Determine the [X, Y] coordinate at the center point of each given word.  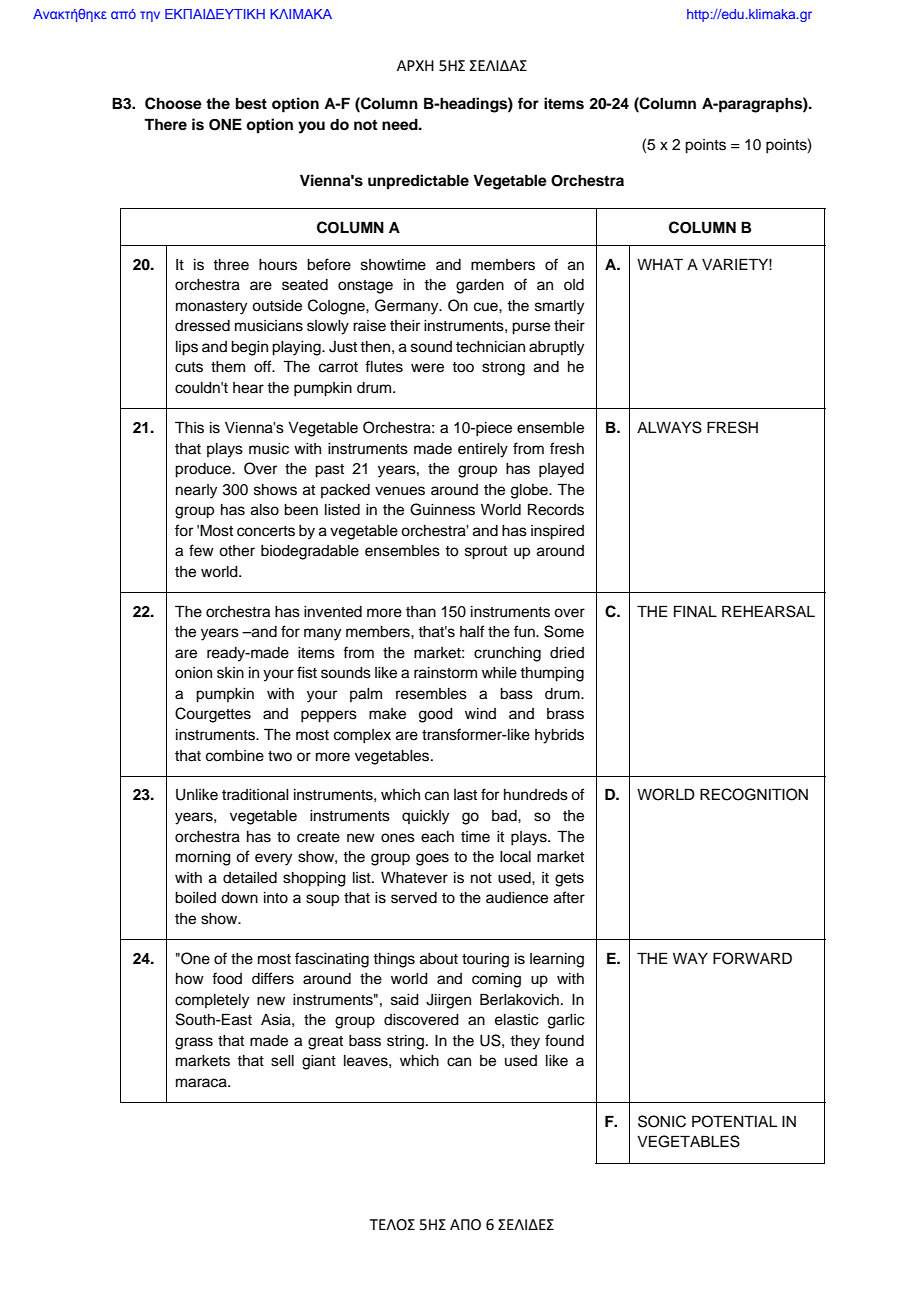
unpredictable [418, 182]
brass [565, 714]
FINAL [695, 611]
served [414, 898]
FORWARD [752, 958]
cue [487, 307]
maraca [202, 1083]
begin [249, 348]
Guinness [442, 509]
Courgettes [213, 715]
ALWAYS [669, 427]
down [239, 898]
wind [480, 713]
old [574, 285]
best [251, 104]
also [265, 510]
